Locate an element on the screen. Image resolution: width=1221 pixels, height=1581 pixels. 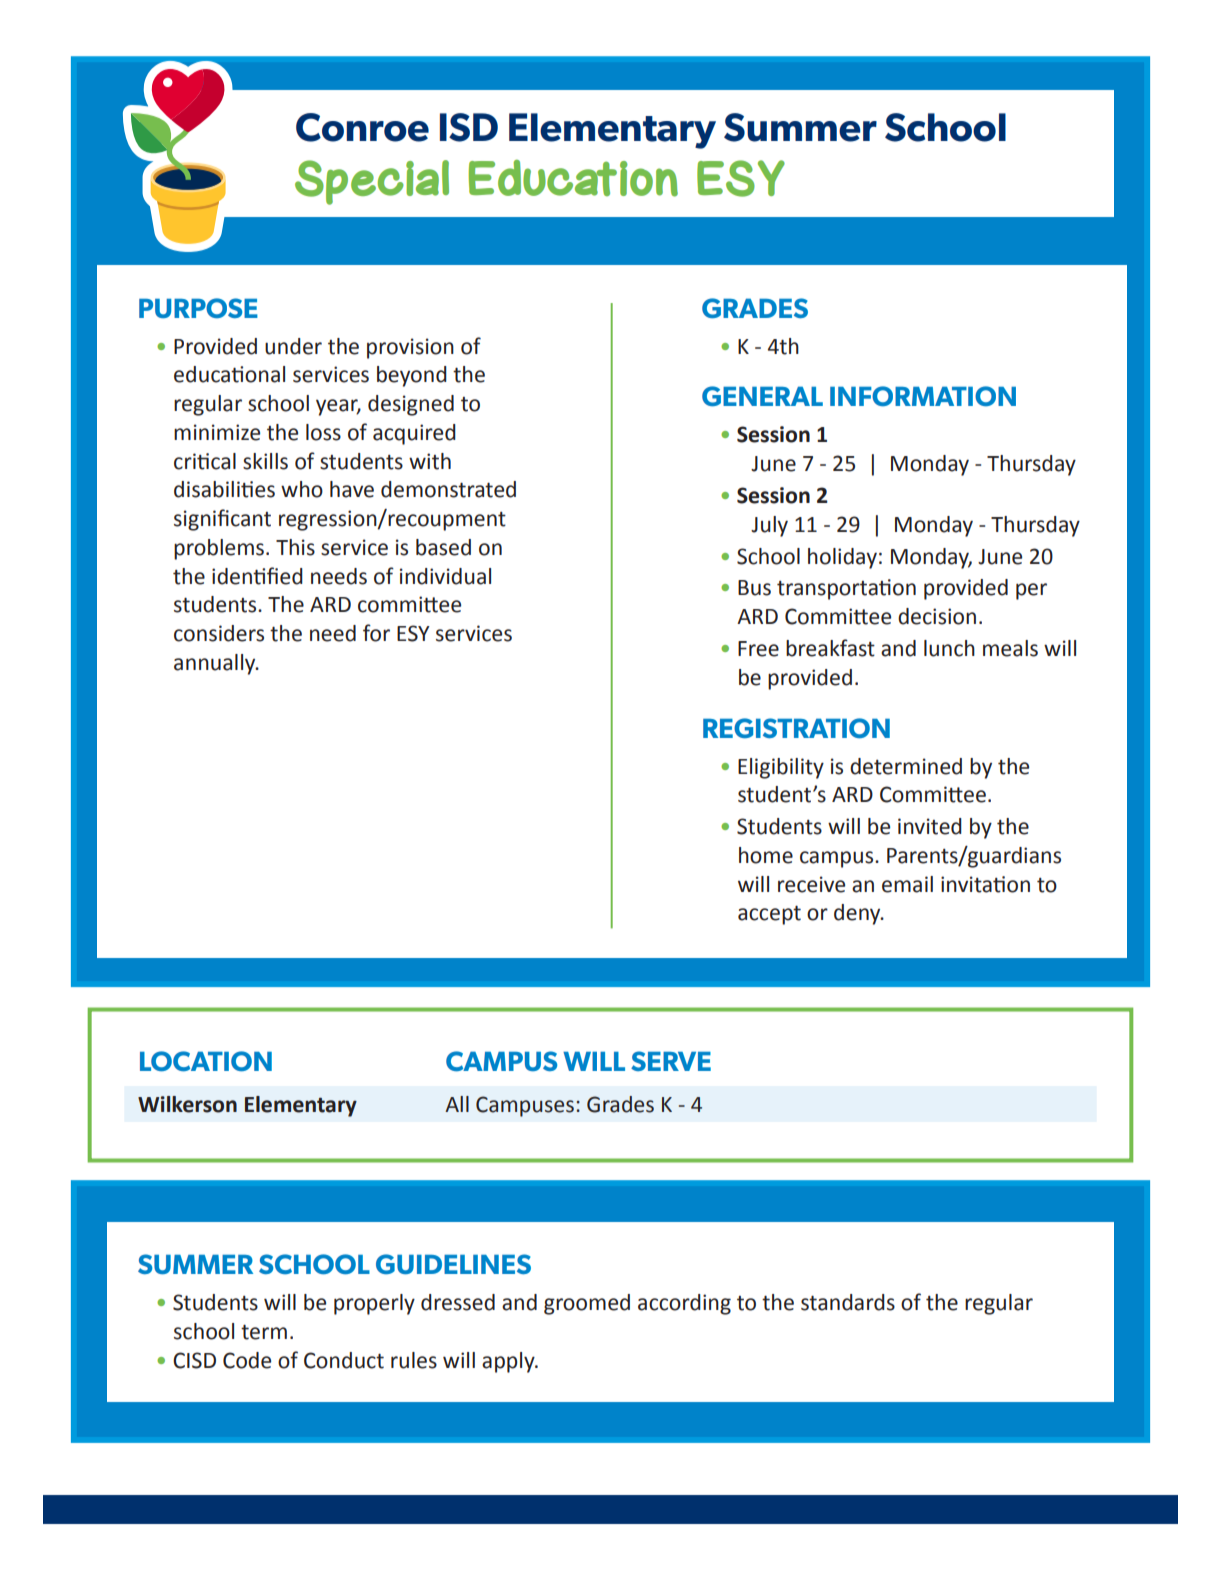
provision is located at coordinates (410, 348).
